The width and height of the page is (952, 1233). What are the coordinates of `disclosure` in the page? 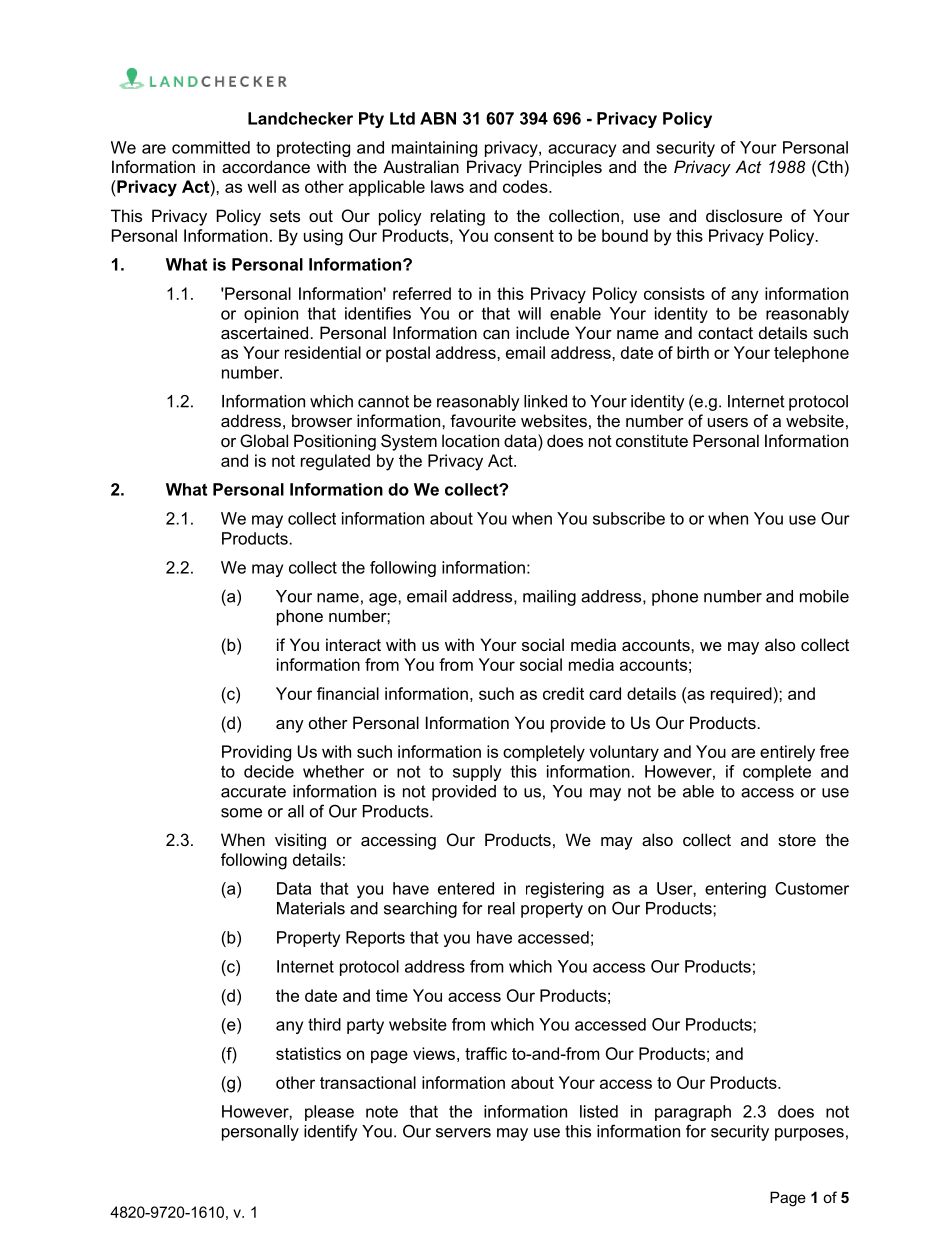 It's located at (744, 215).
